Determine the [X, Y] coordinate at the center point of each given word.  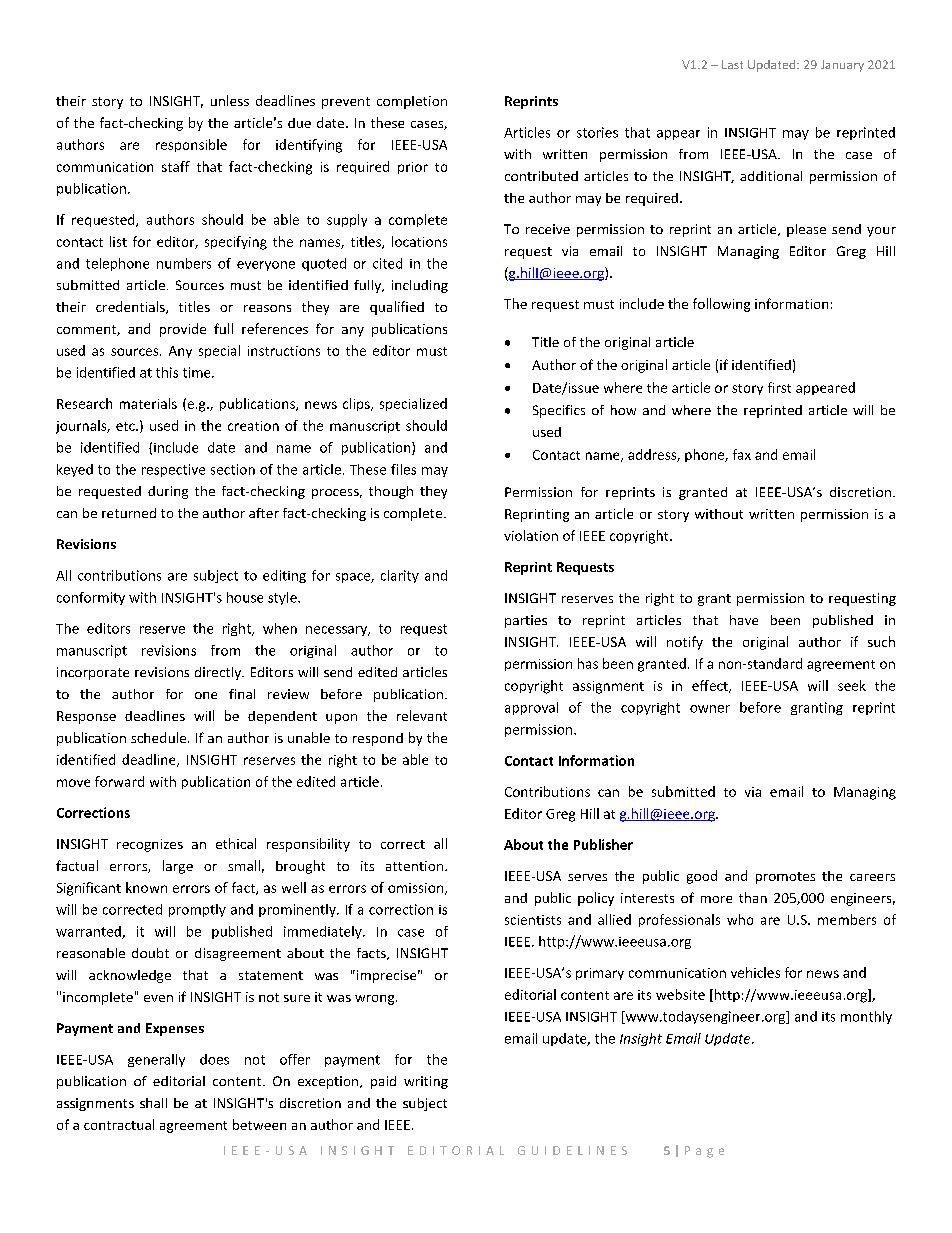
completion [412, 102]
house [245, 597]
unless [230, 100]
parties [526, 621]
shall [153, 1103]
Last [732, 64]
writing [426, 1082]
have [744, 620]
